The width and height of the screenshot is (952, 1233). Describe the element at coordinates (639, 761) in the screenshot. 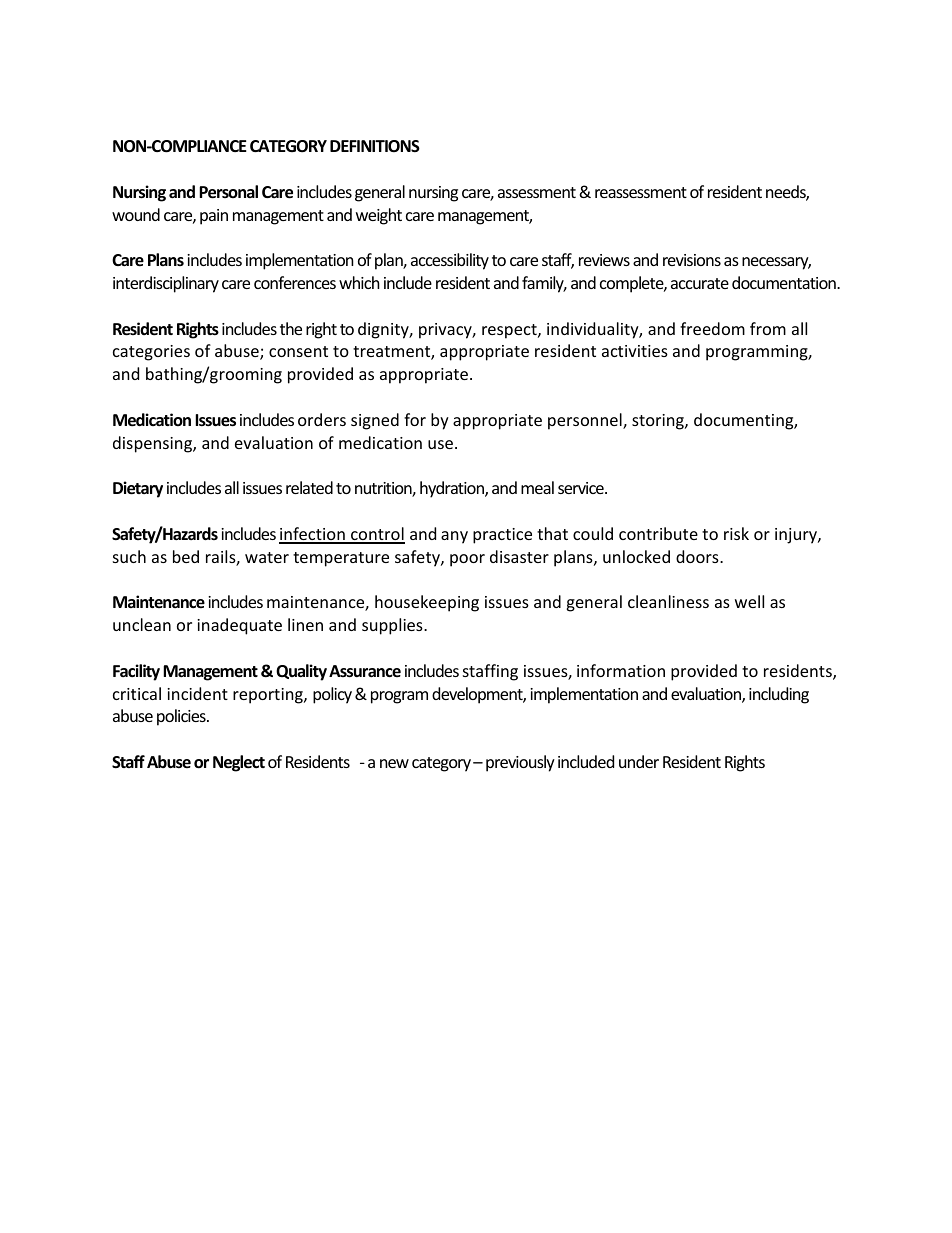

I see `under` at that location.
